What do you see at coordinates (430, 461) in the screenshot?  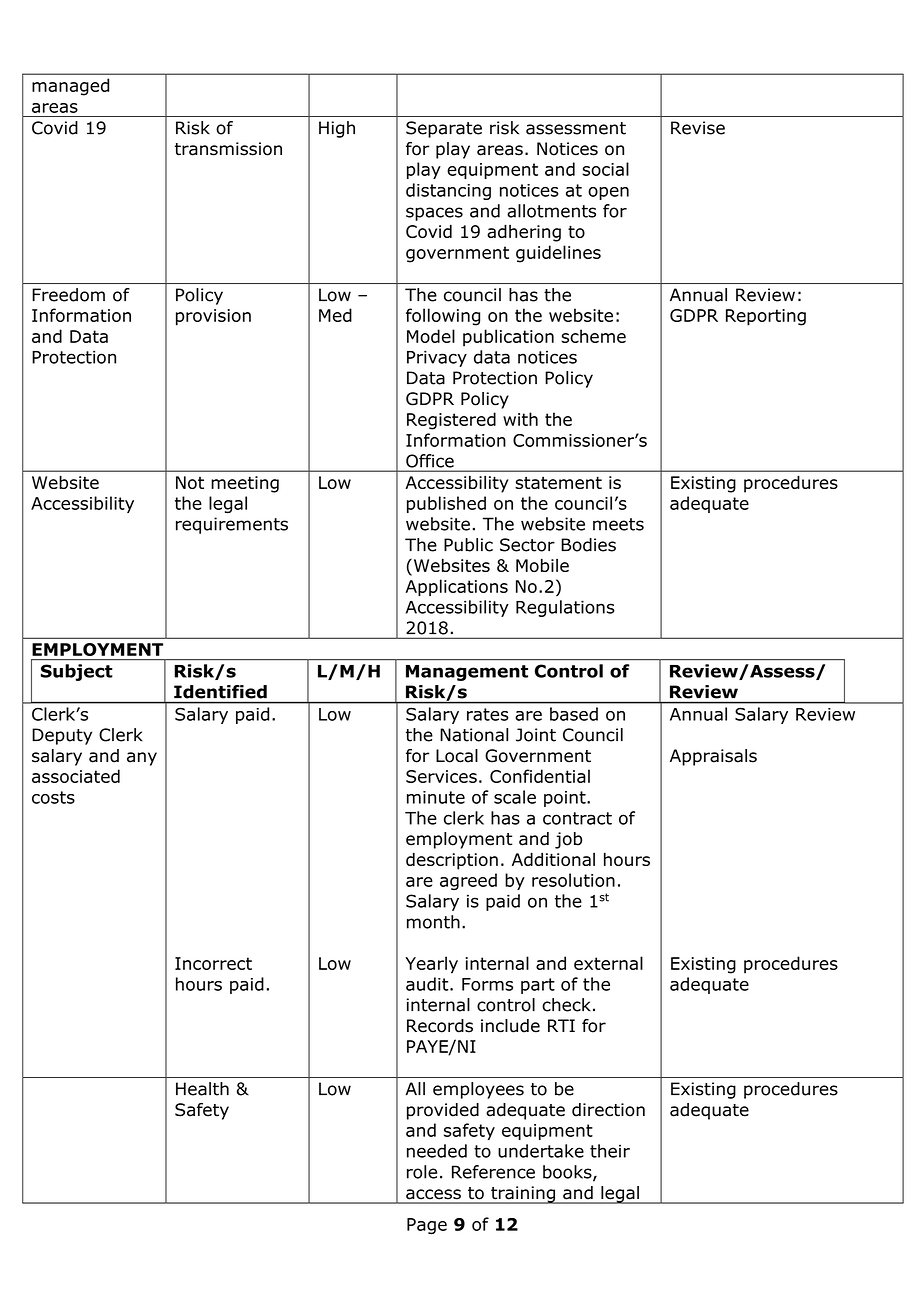 I see `Office` at bounding box center [430, 461].
